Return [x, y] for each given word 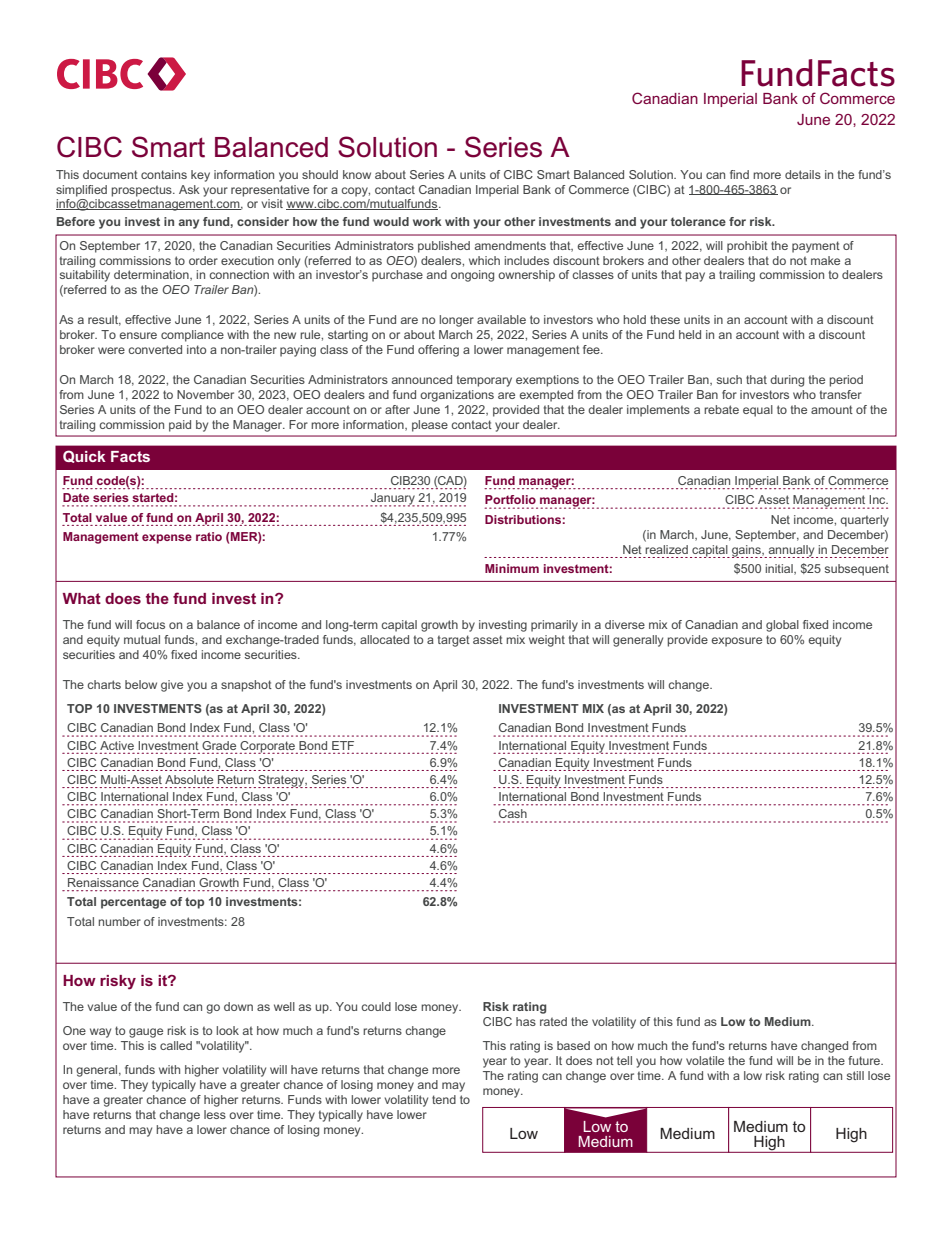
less [215, 1114]
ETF [343, 745]
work [427, 221]
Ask [189, 189]
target [454, 641]
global [782, 626]
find [739, 174]
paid [180, 426]
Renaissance [103, 882]
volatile [705, 1060]
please [430, 426]
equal [758, 411]
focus [150, 624]
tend [444, 1099]
